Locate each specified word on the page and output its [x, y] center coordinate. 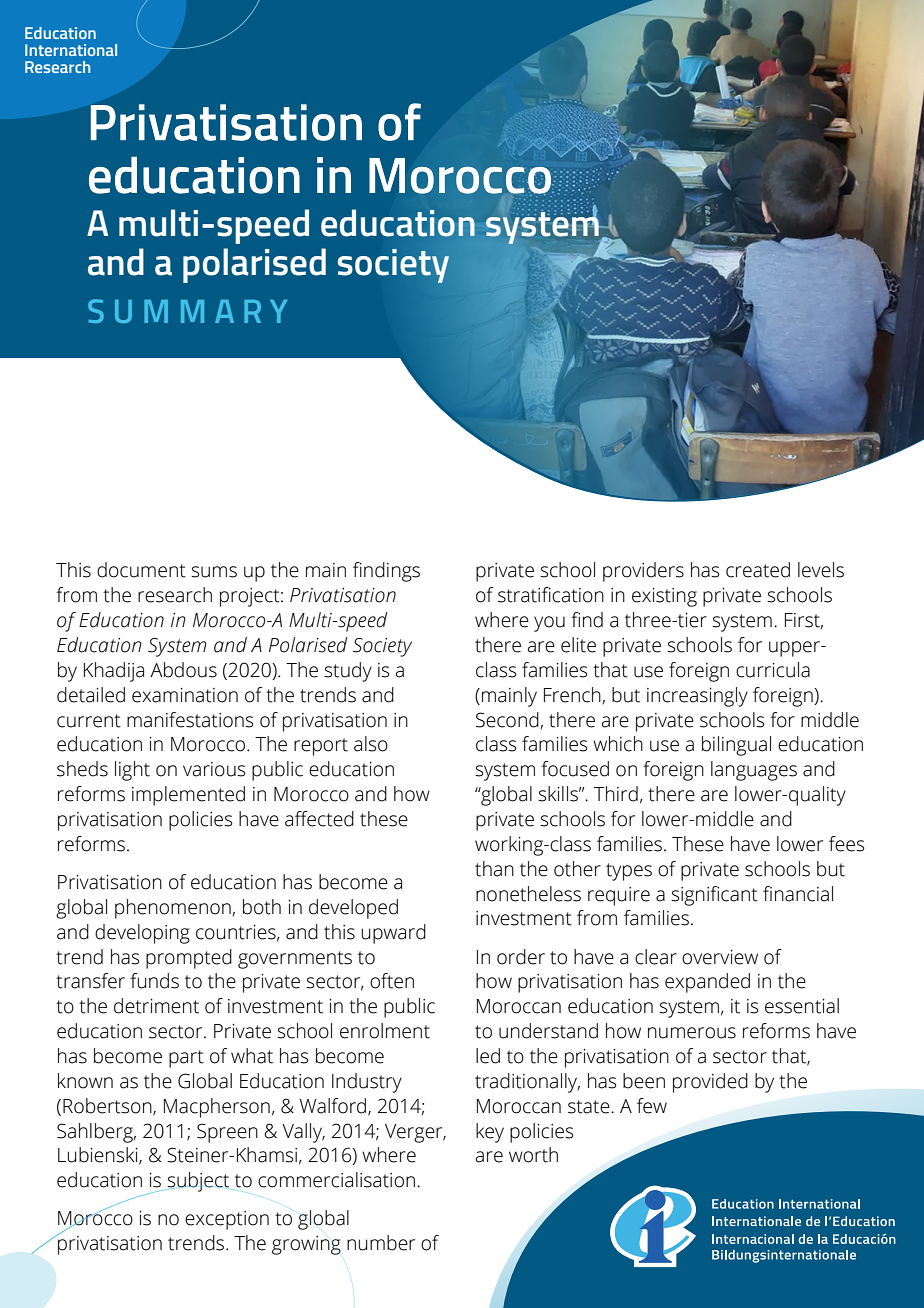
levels [821, 570]
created [758, 570]
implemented [188, 796]
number [381, 1243]
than [494, 869]
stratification [551, 595]
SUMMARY [187, 311]
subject [197, 1182]
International [71, 50]
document [141, 570]
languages [754, 771]
